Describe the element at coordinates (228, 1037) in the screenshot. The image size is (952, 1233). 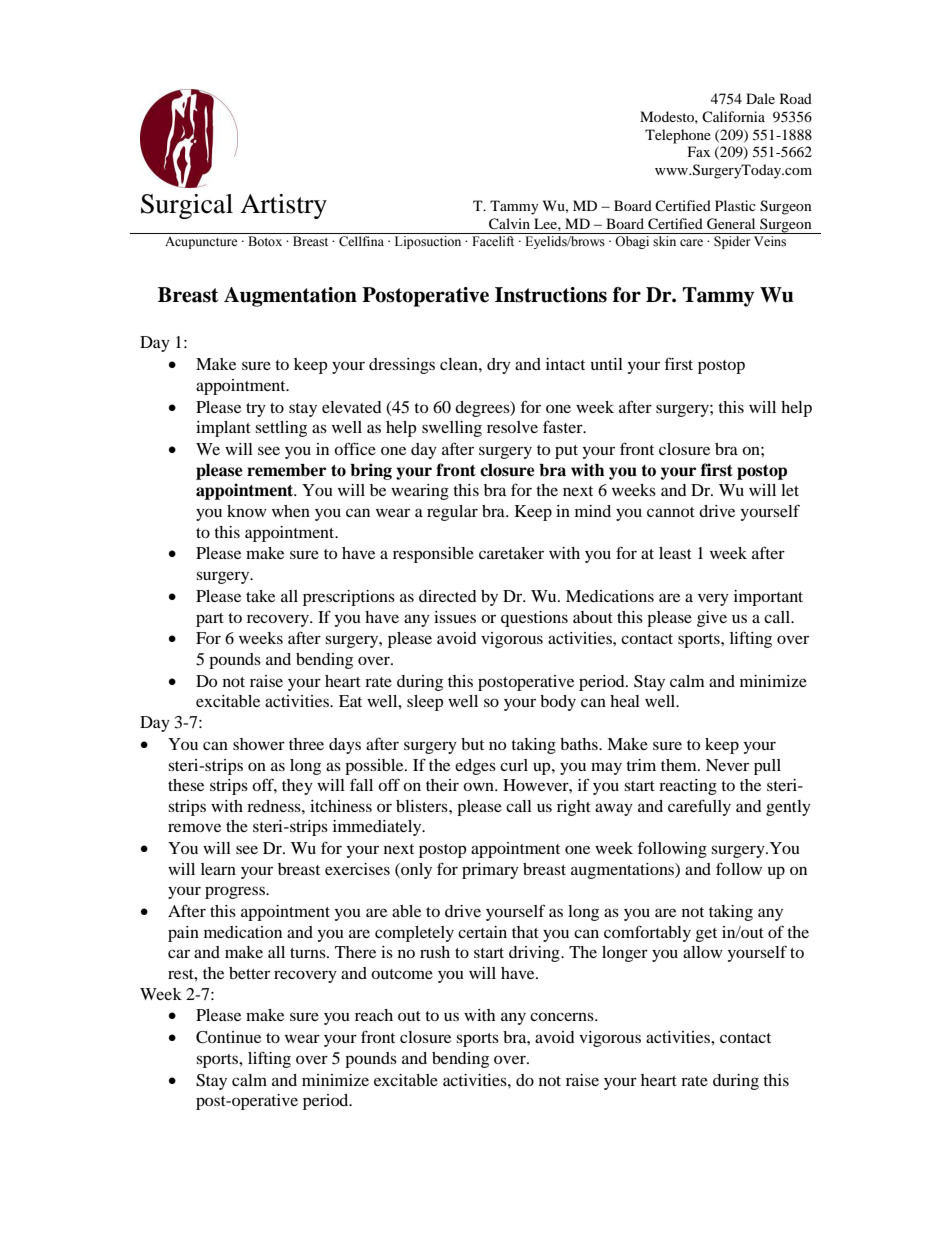
I see `Continue` at that location.
